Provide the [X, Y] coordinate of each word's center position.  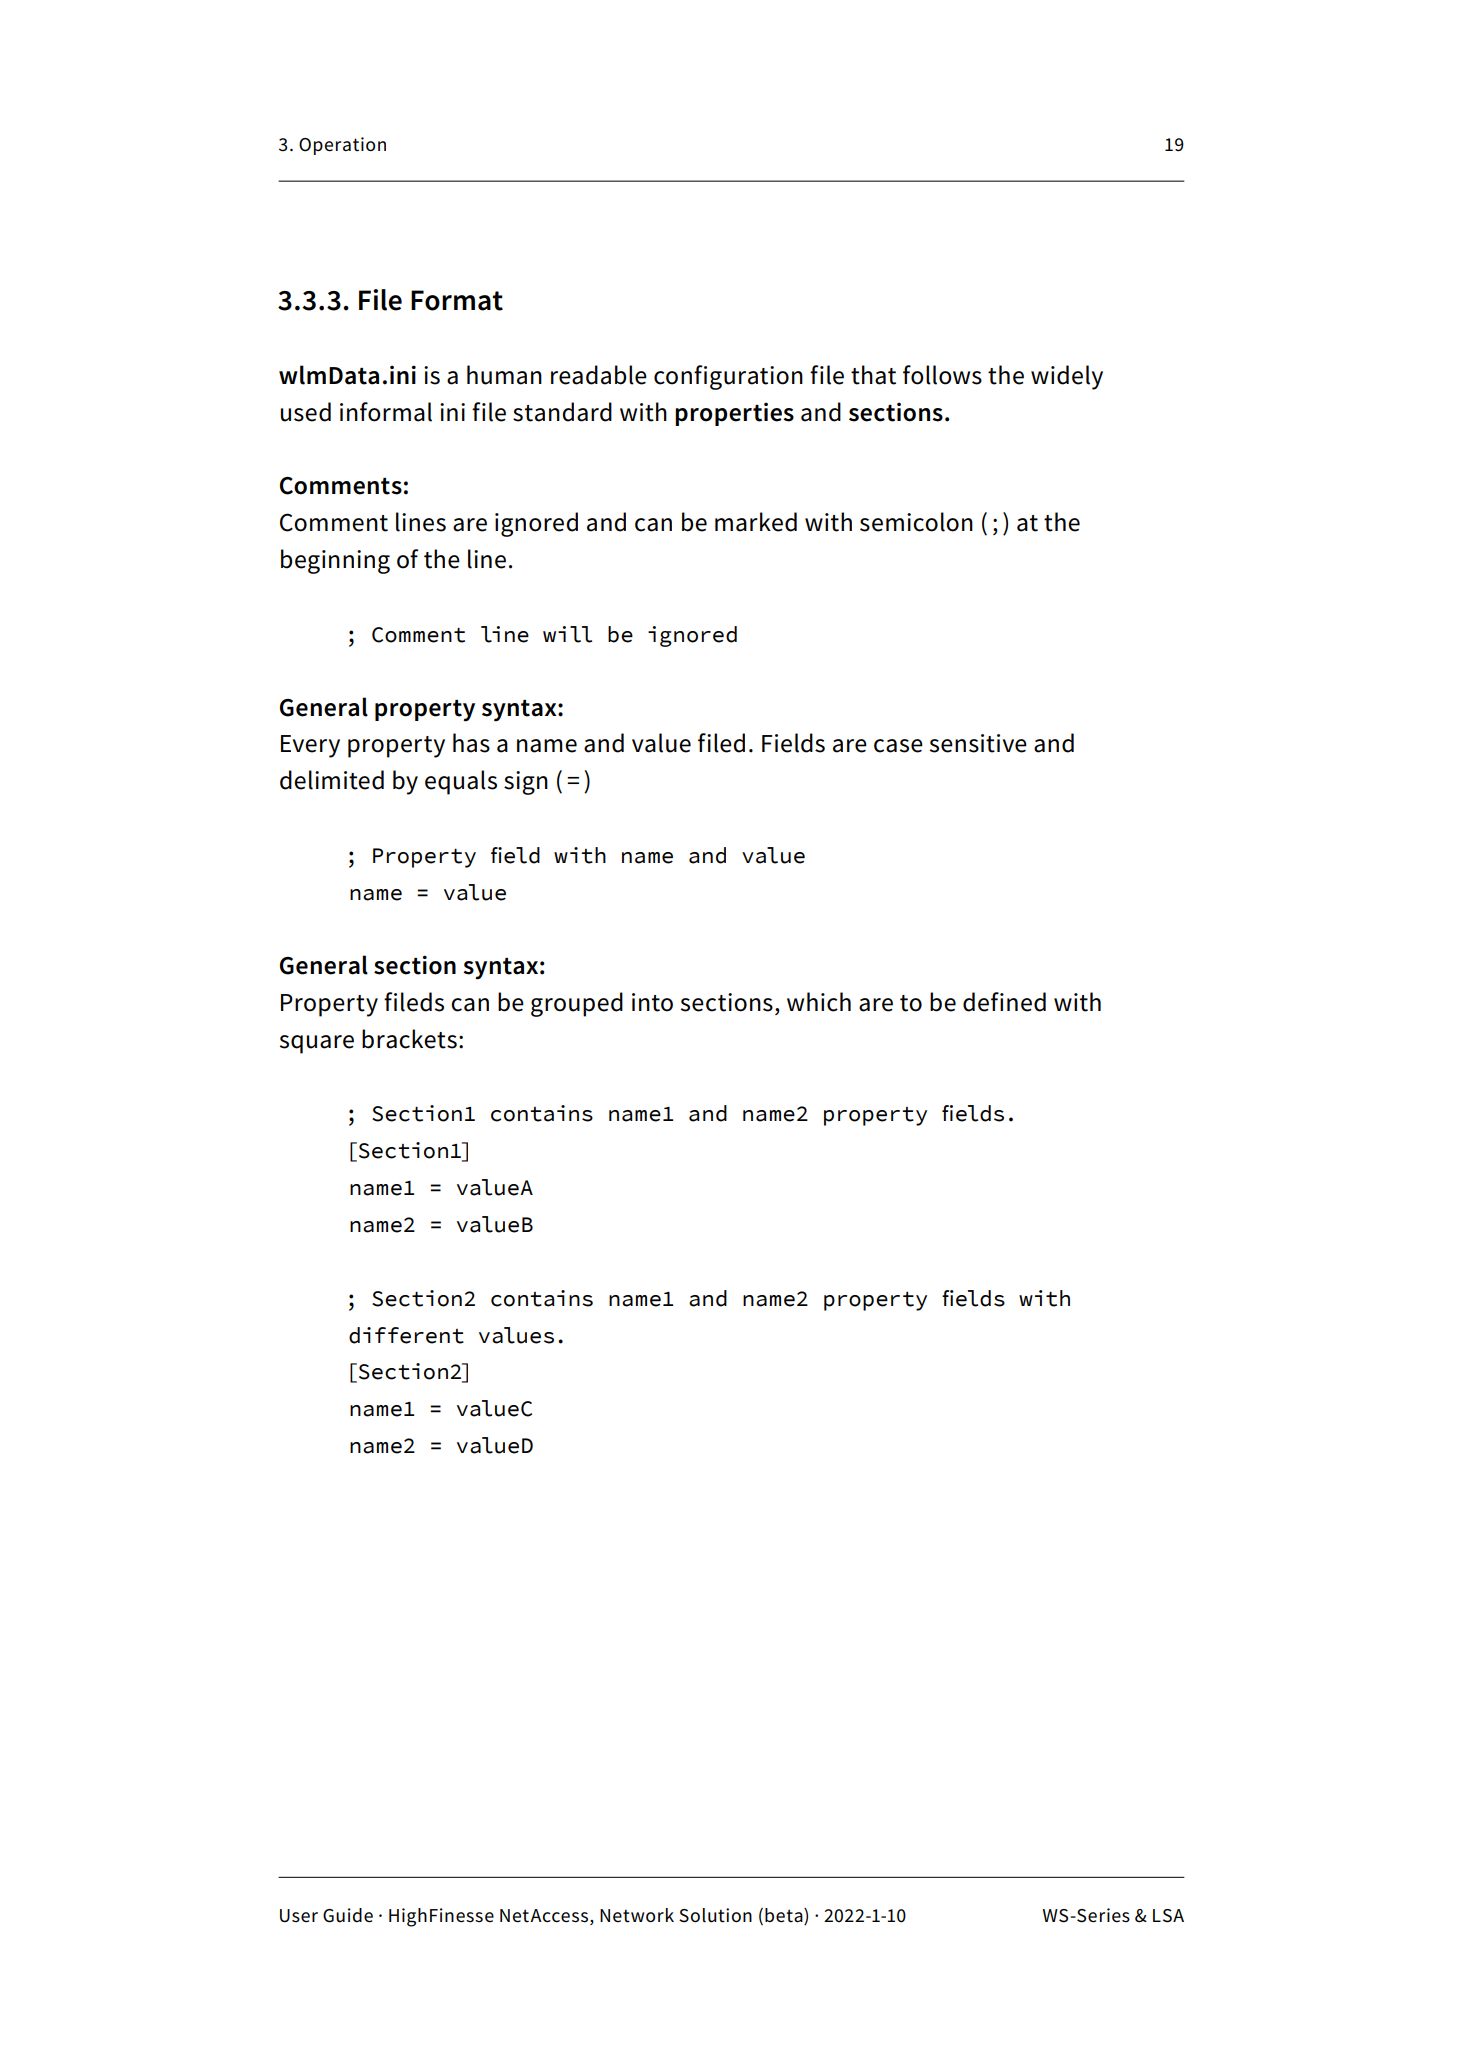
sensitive [978, 743]
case [898, 746]
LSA [1168, 1916]
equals [461, 782]
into [652, 1002]
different [406, 1335]
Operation [342, 146]
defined [1004, 1002]
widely [1067, 377]
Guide [348, 1915]
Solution [715, 1915]
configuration [728, 377]
